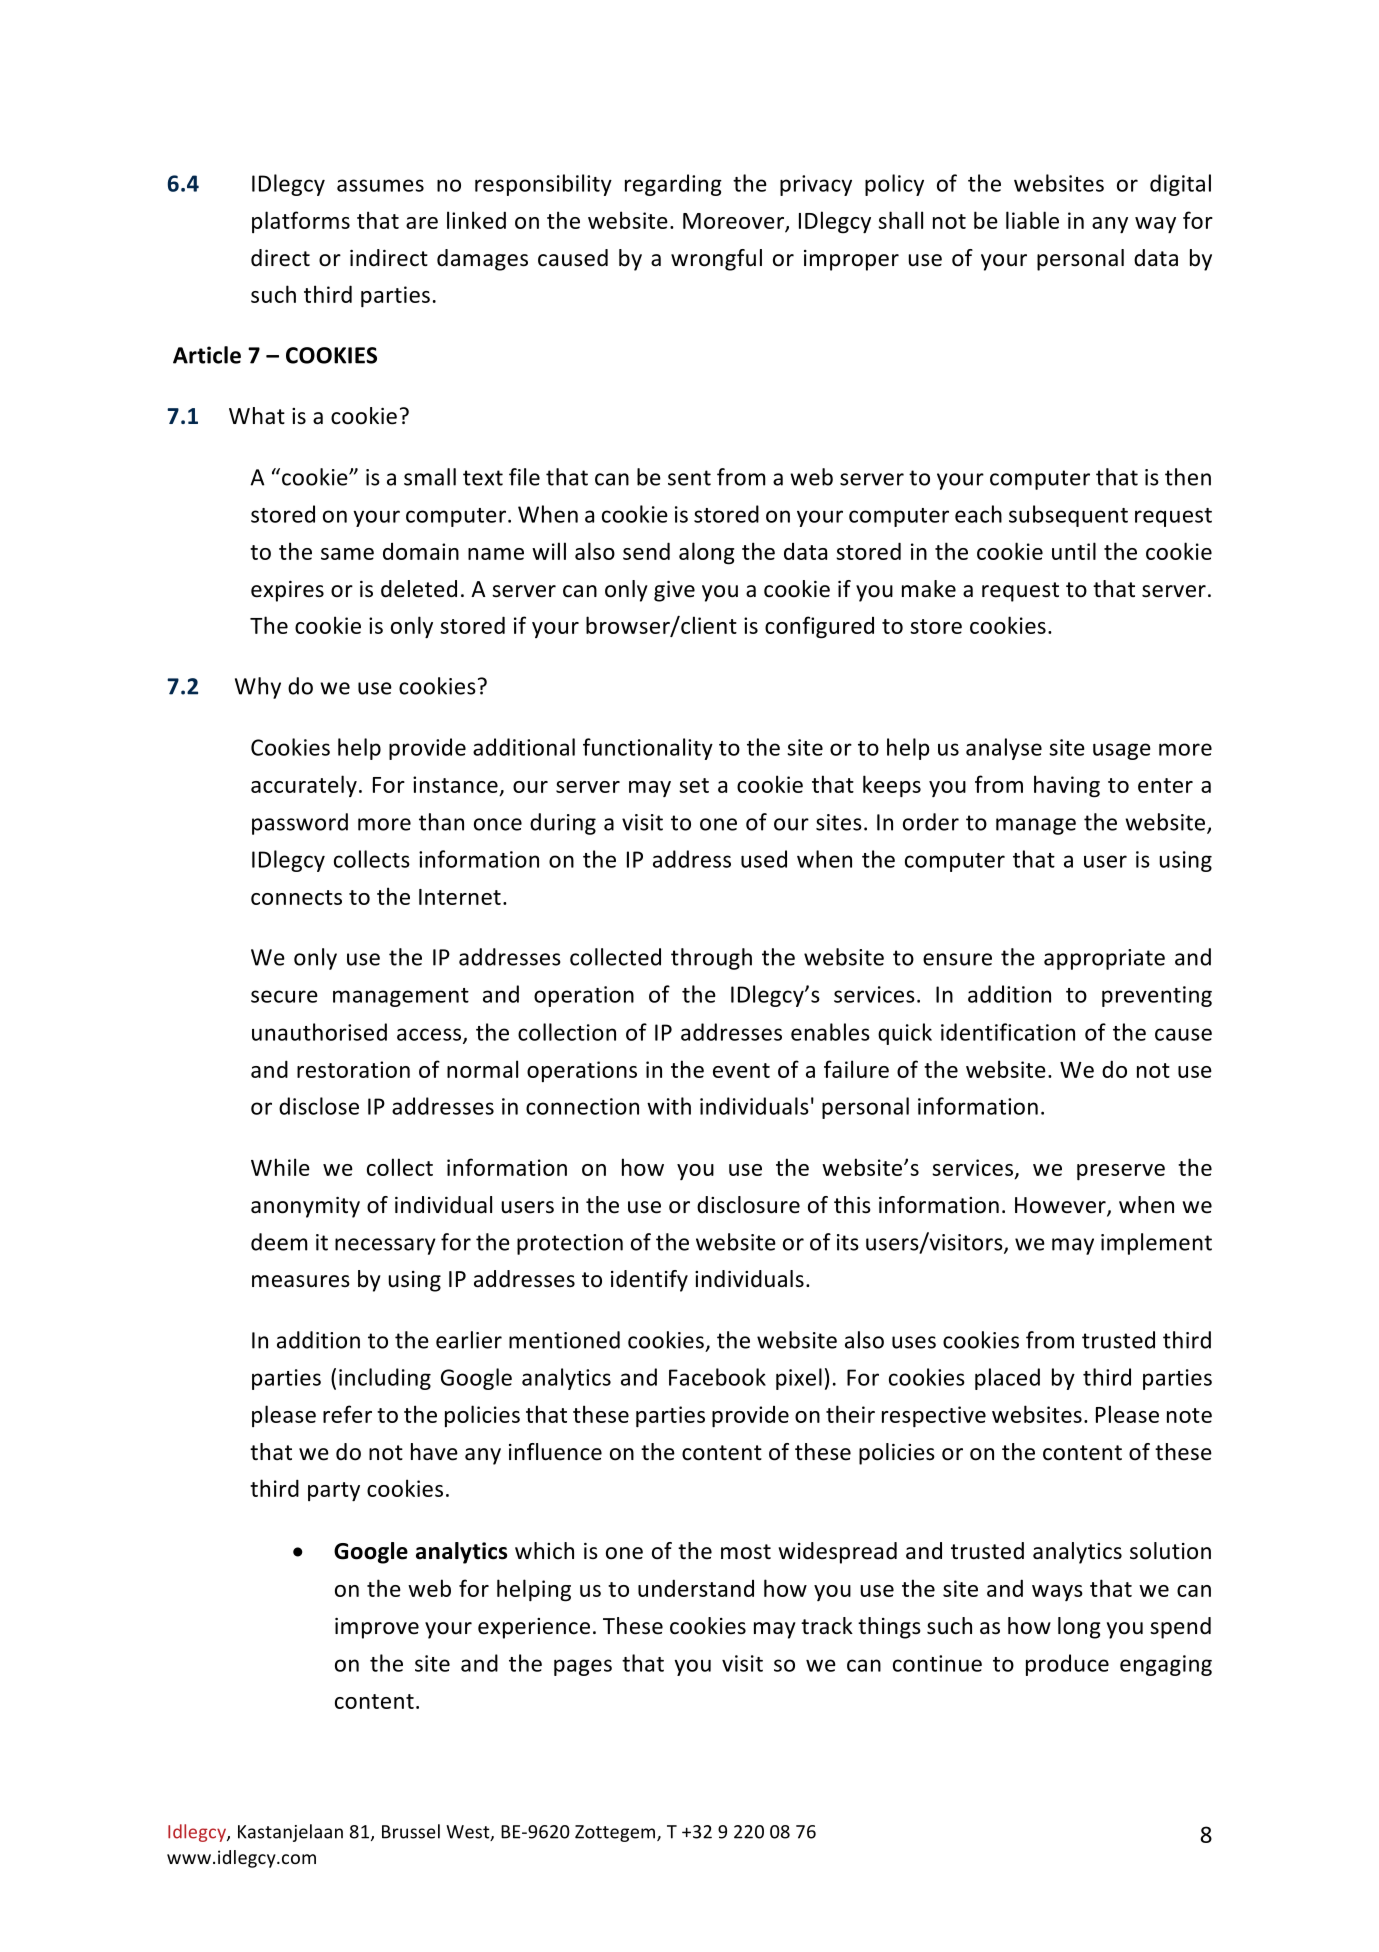 The width and height of the screenshot is (1379, 1952). I want to click on wrongful, so click(716, 260).
